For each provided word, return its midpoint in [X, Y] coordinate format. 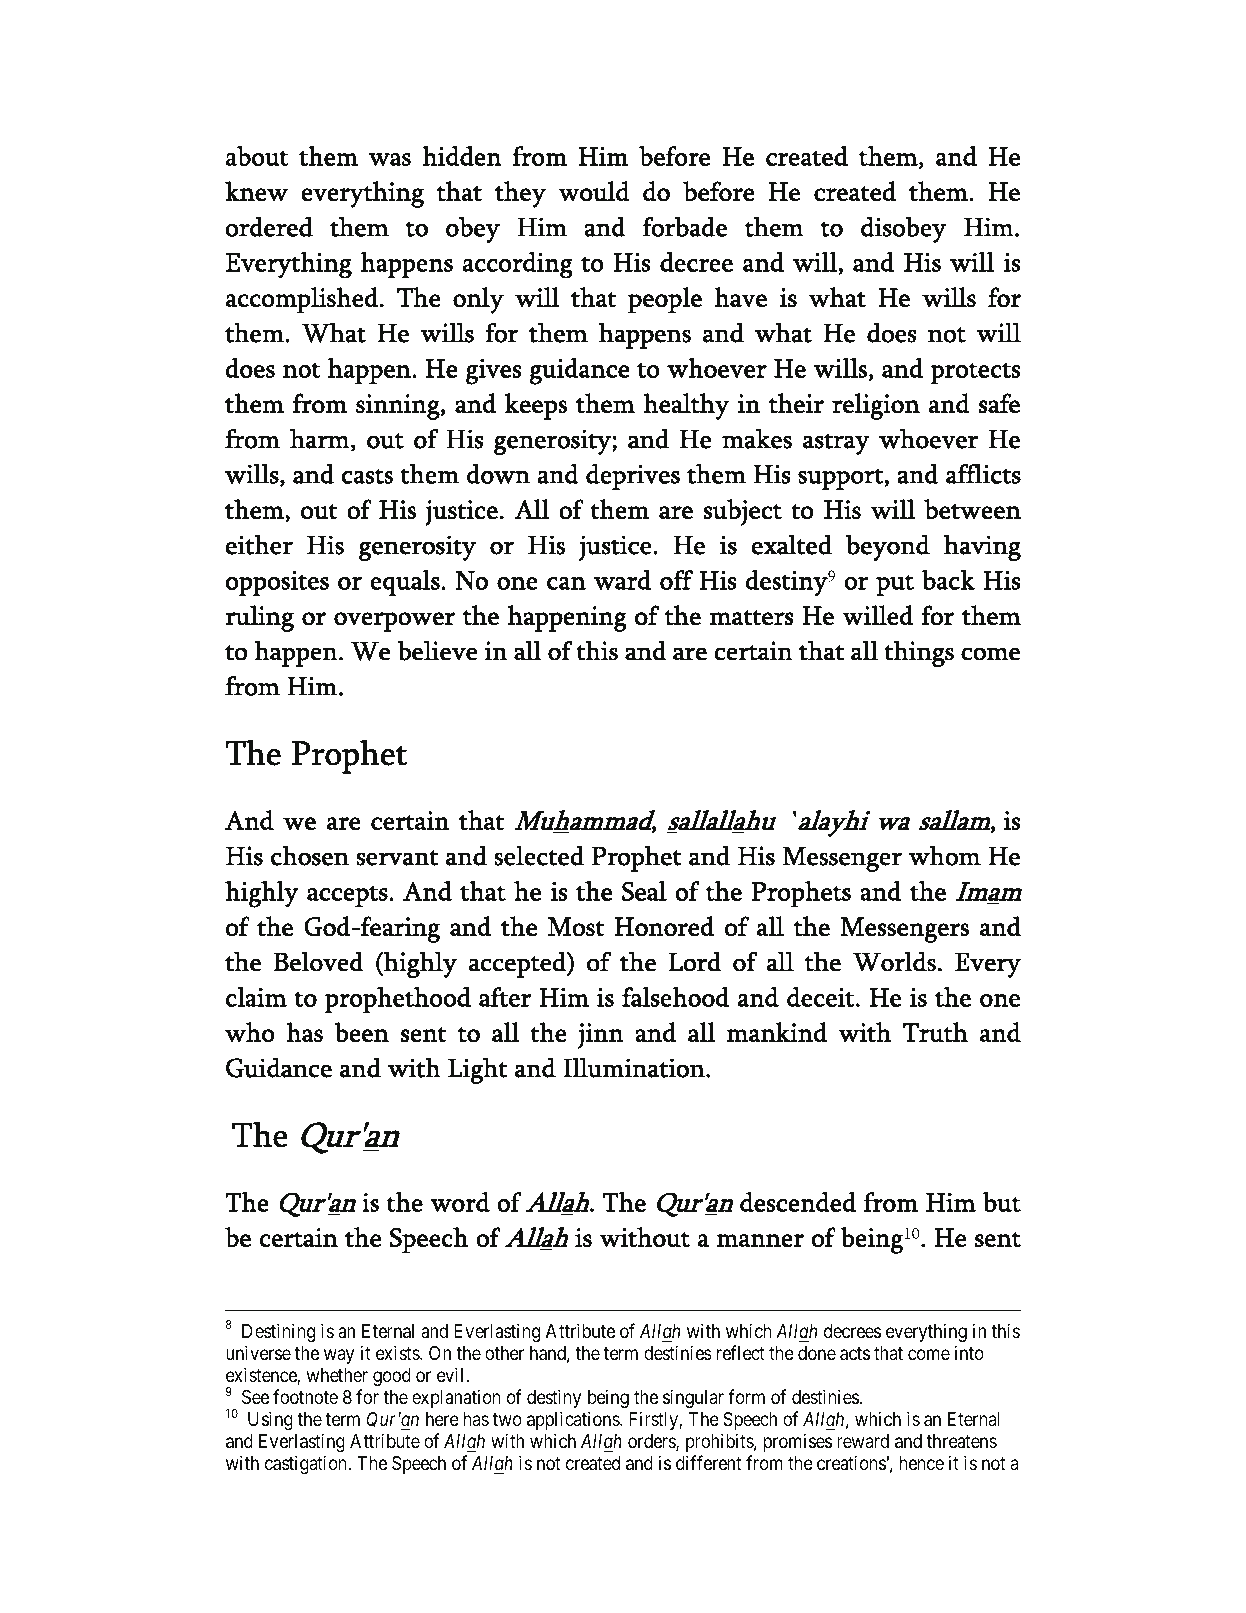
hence [922, 1463]
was [390, 159]
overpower [395, 622]
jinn [601, 1036]
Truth [935, 1032]
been [361, 1032]
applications [574, 1420]
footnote [305, 1396]
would [594, 191]
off [676, 580]
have [740, 297]
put [895, 585]
